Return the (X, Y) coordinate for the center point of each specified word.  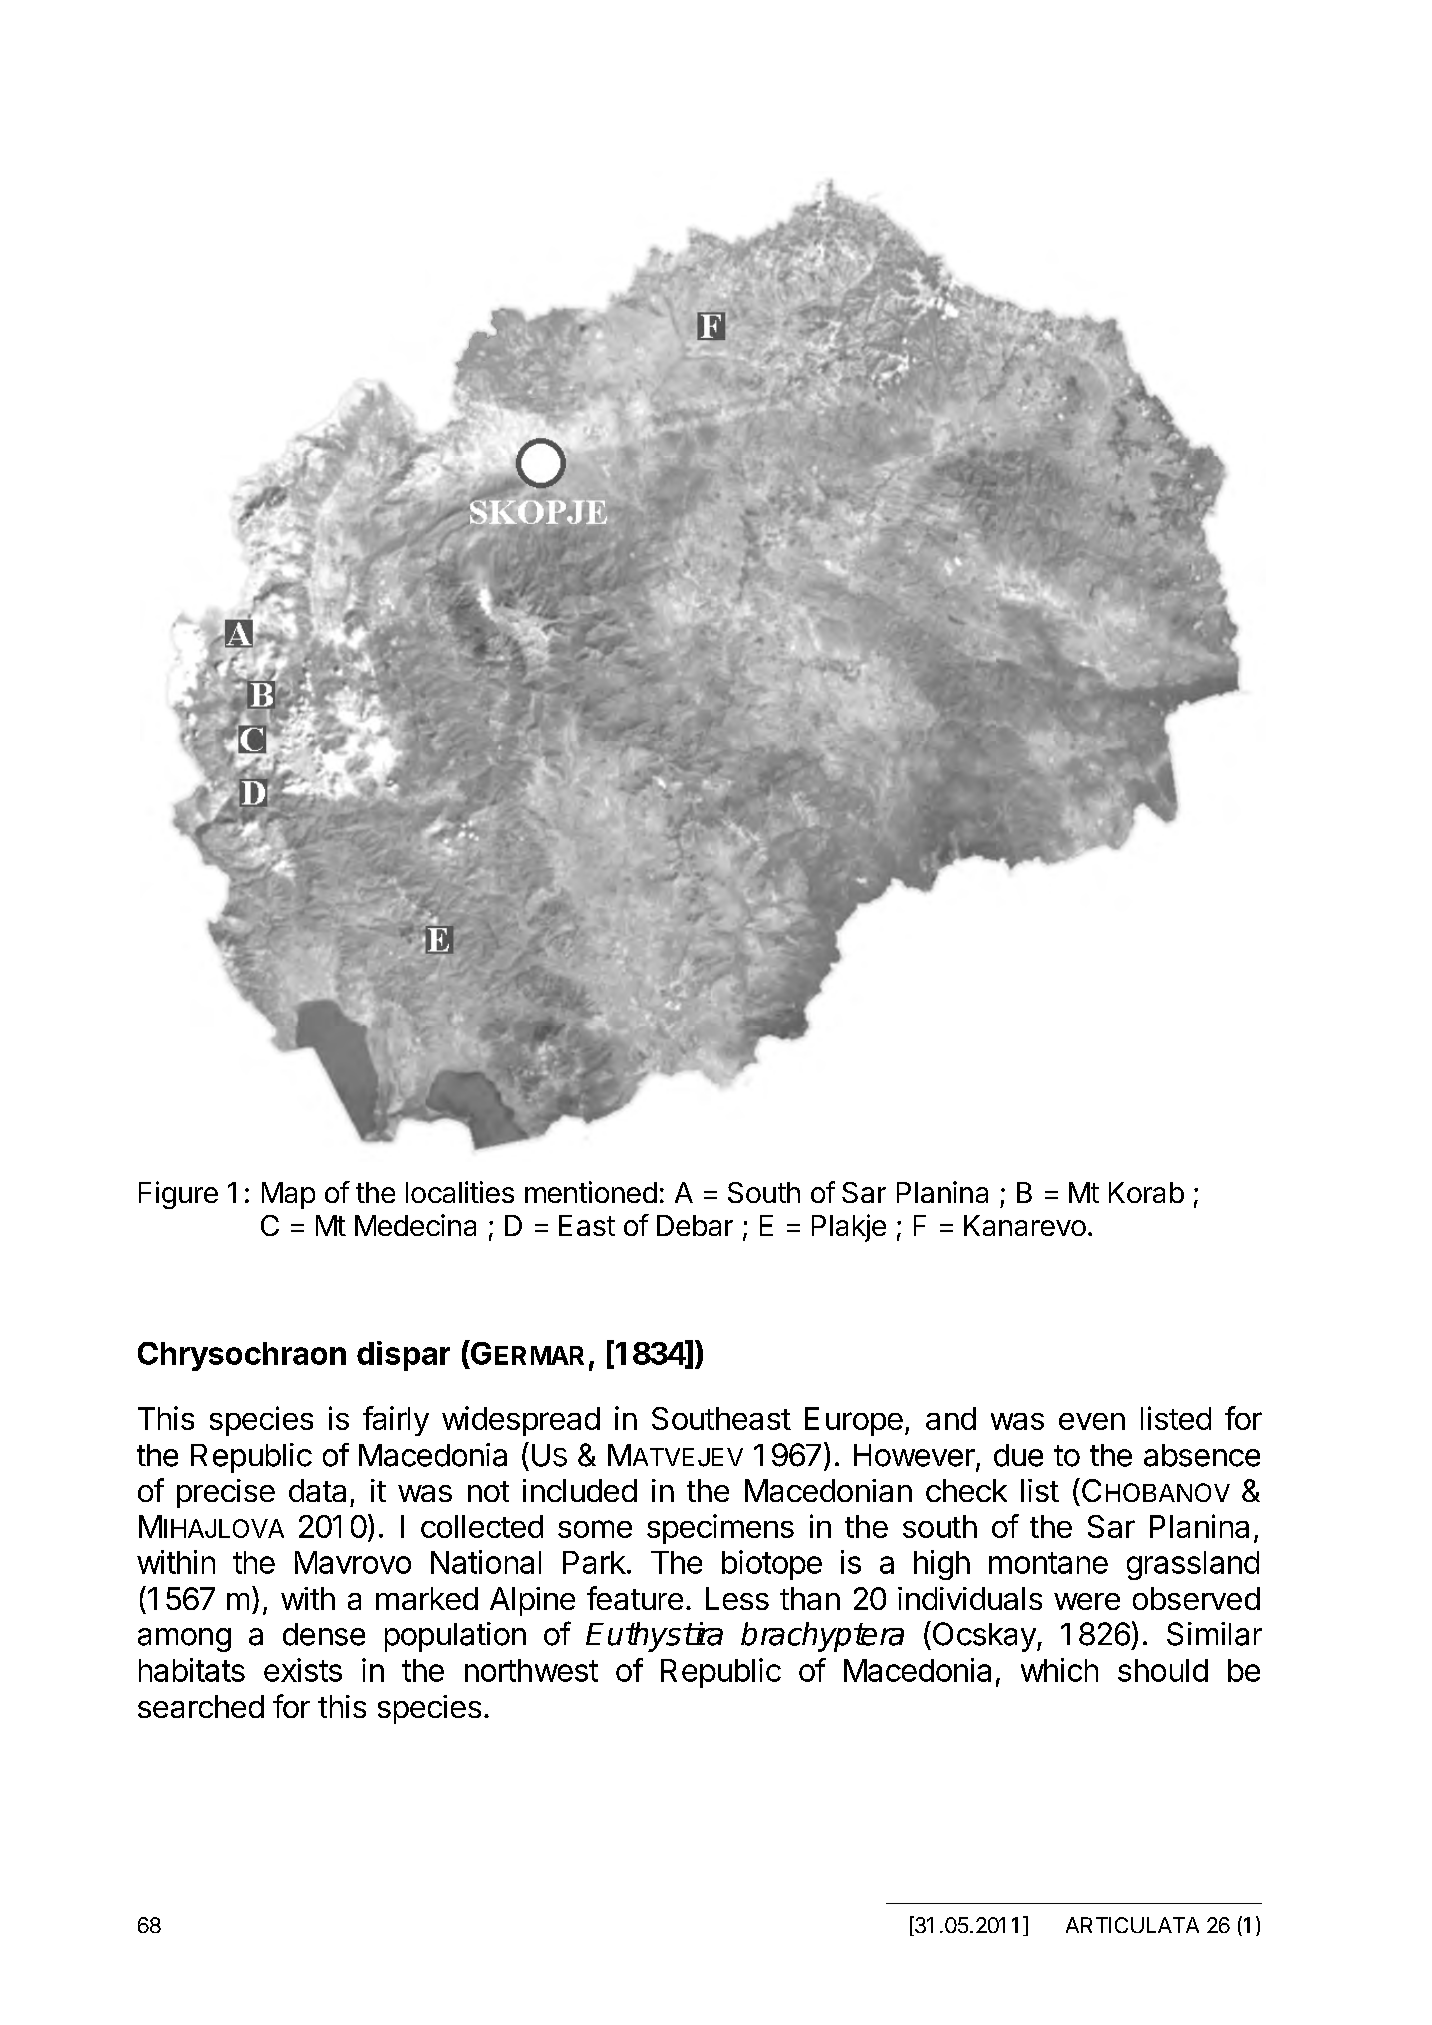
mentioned (591, 1192)
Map (288, 1195)
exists (303, 1670)
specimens (720, 1529)
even (1092, 1421)
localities (460, 1192)
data (317, 1490)
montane (1048, 1563)
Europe (854, 1421)
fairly (396, 1421)
